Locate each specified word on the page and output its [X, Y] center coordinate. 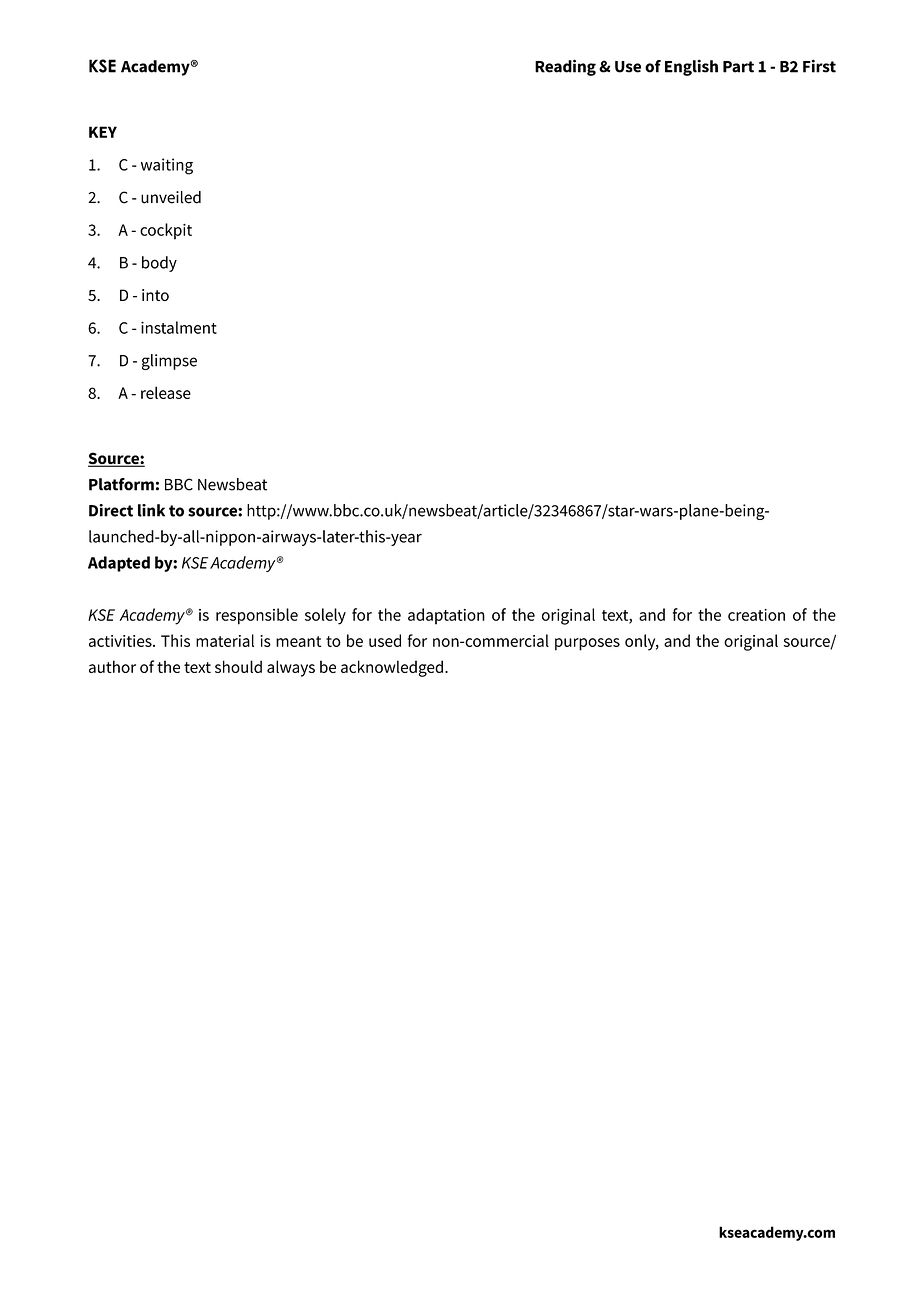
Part [738, 67]
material [225, 640]
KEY [103, 132]
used [385, 640]
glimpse [169, 362]
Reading [565, 67]
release [166, 392]
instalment [179, 327]
